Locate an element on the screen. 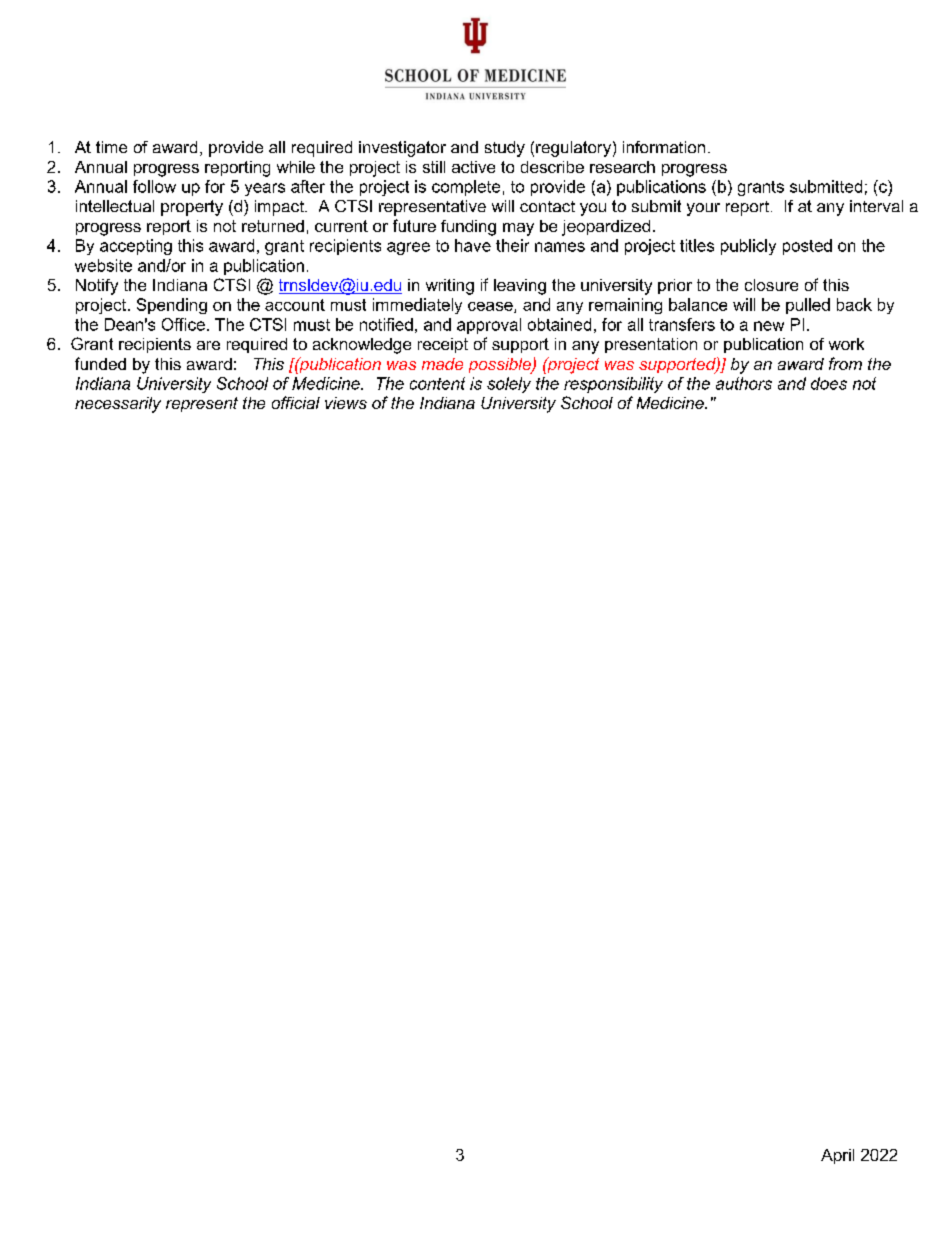 Image resolution: width=952 pixels, height=1233 pixels. necessarily is located at coordinates (118, 405).
